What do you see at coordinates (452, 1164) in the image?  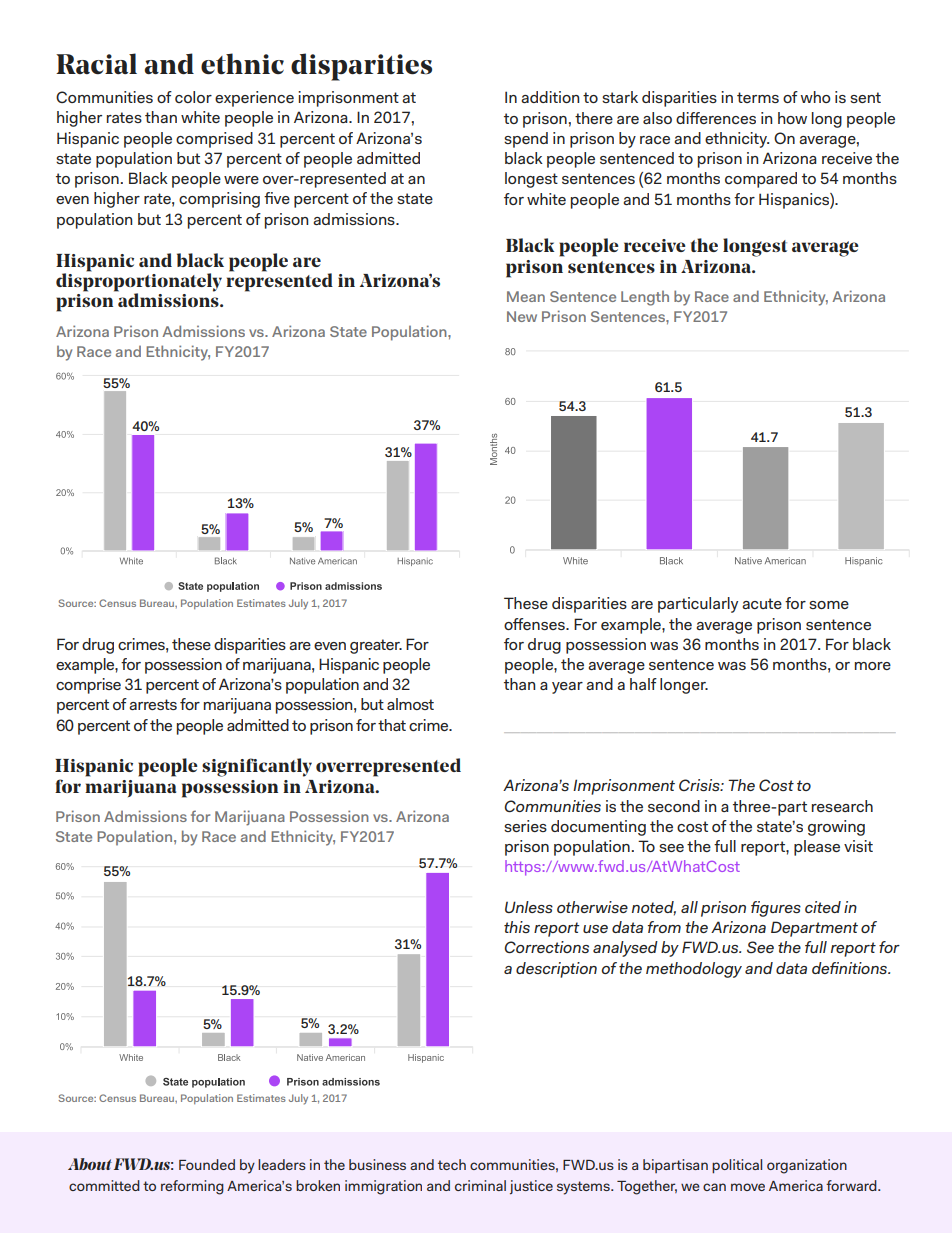 I see `tech` at bounding box center [452, 1164].
